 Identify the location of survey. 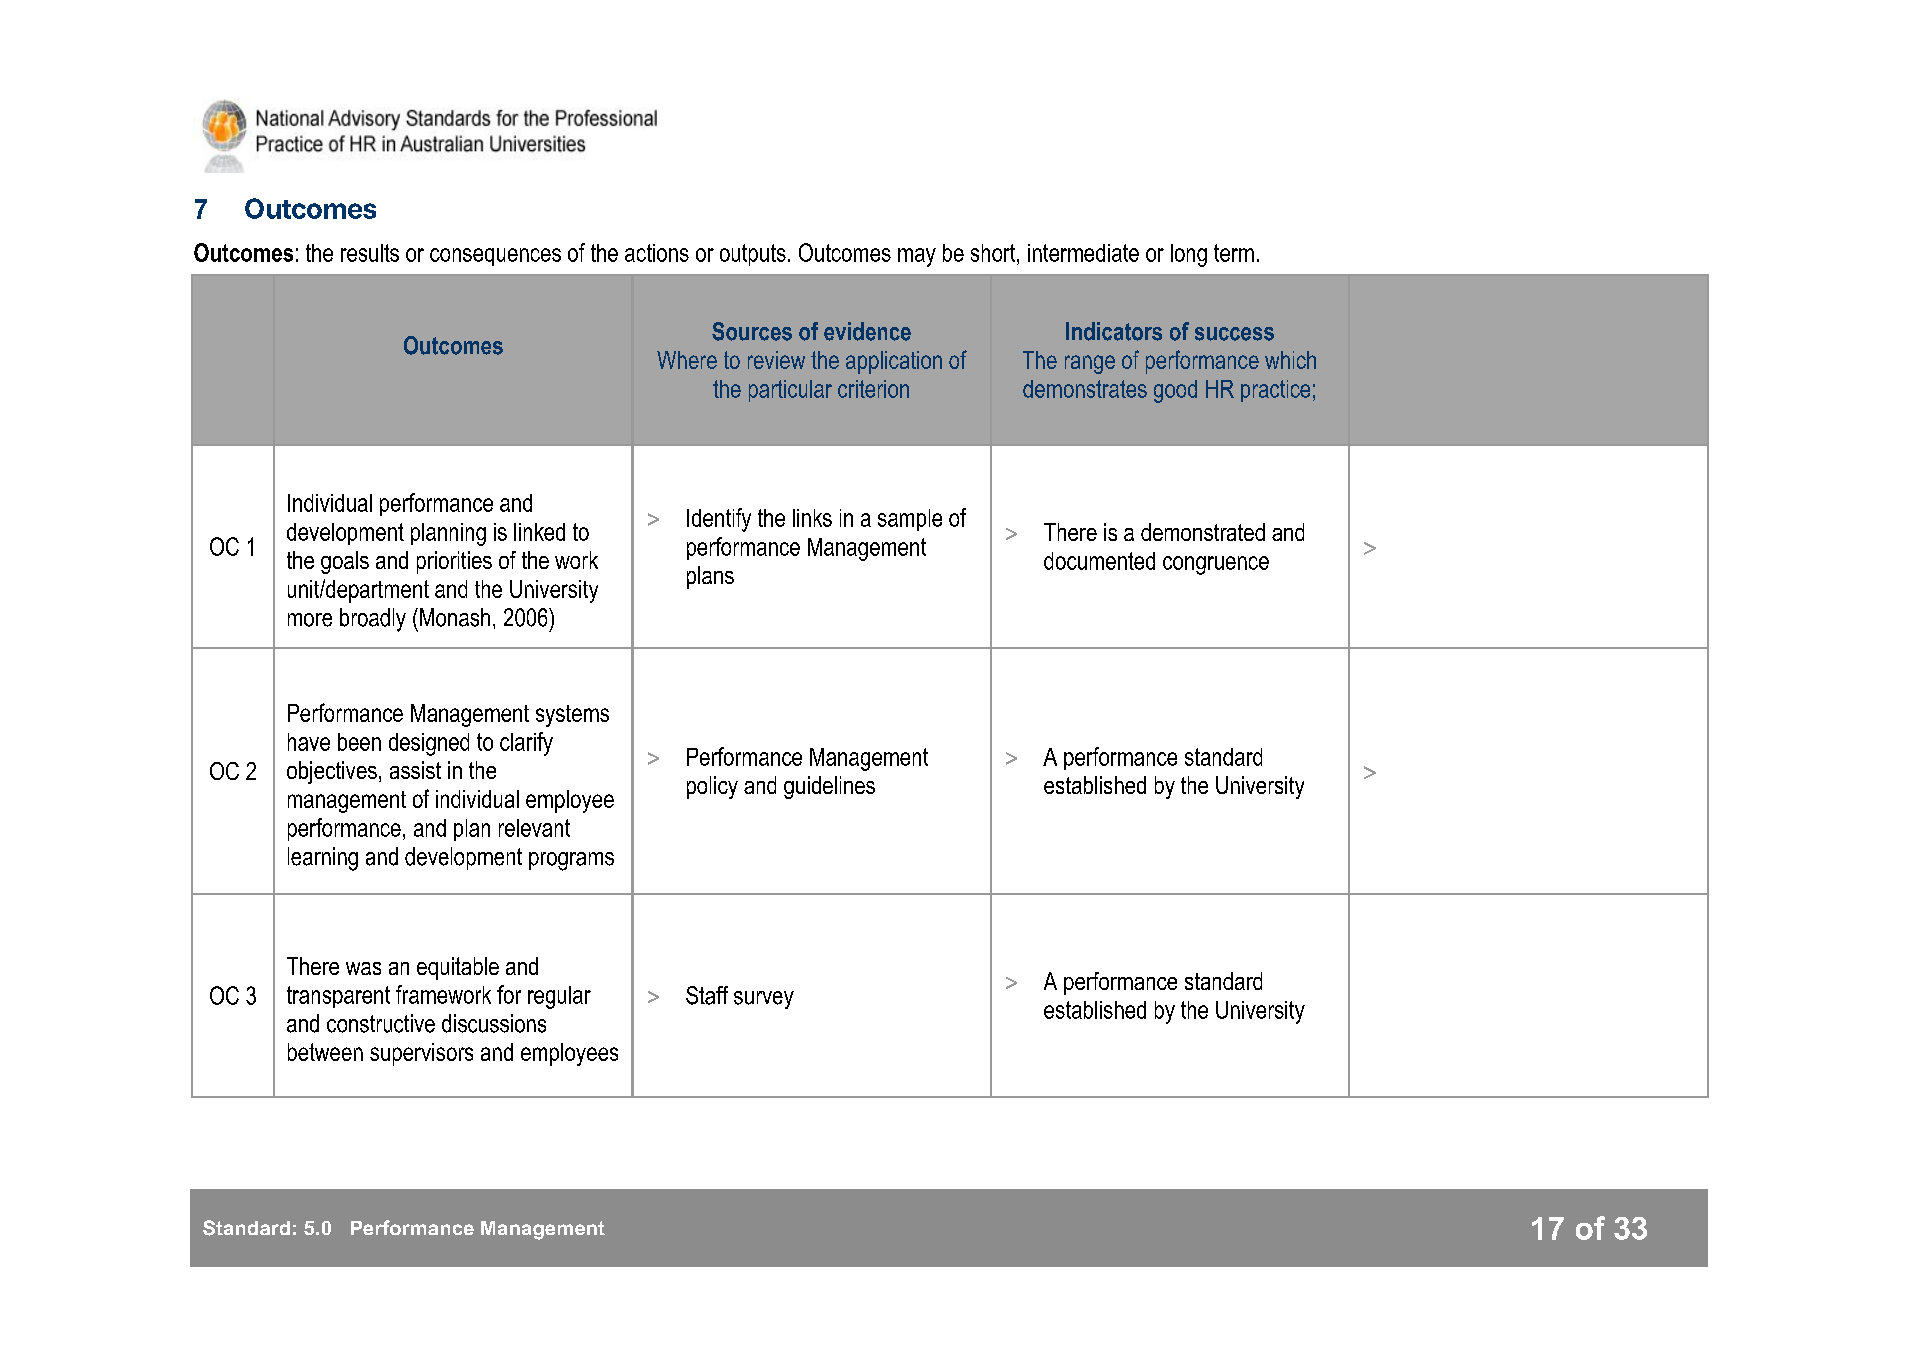
(764, 1000).
